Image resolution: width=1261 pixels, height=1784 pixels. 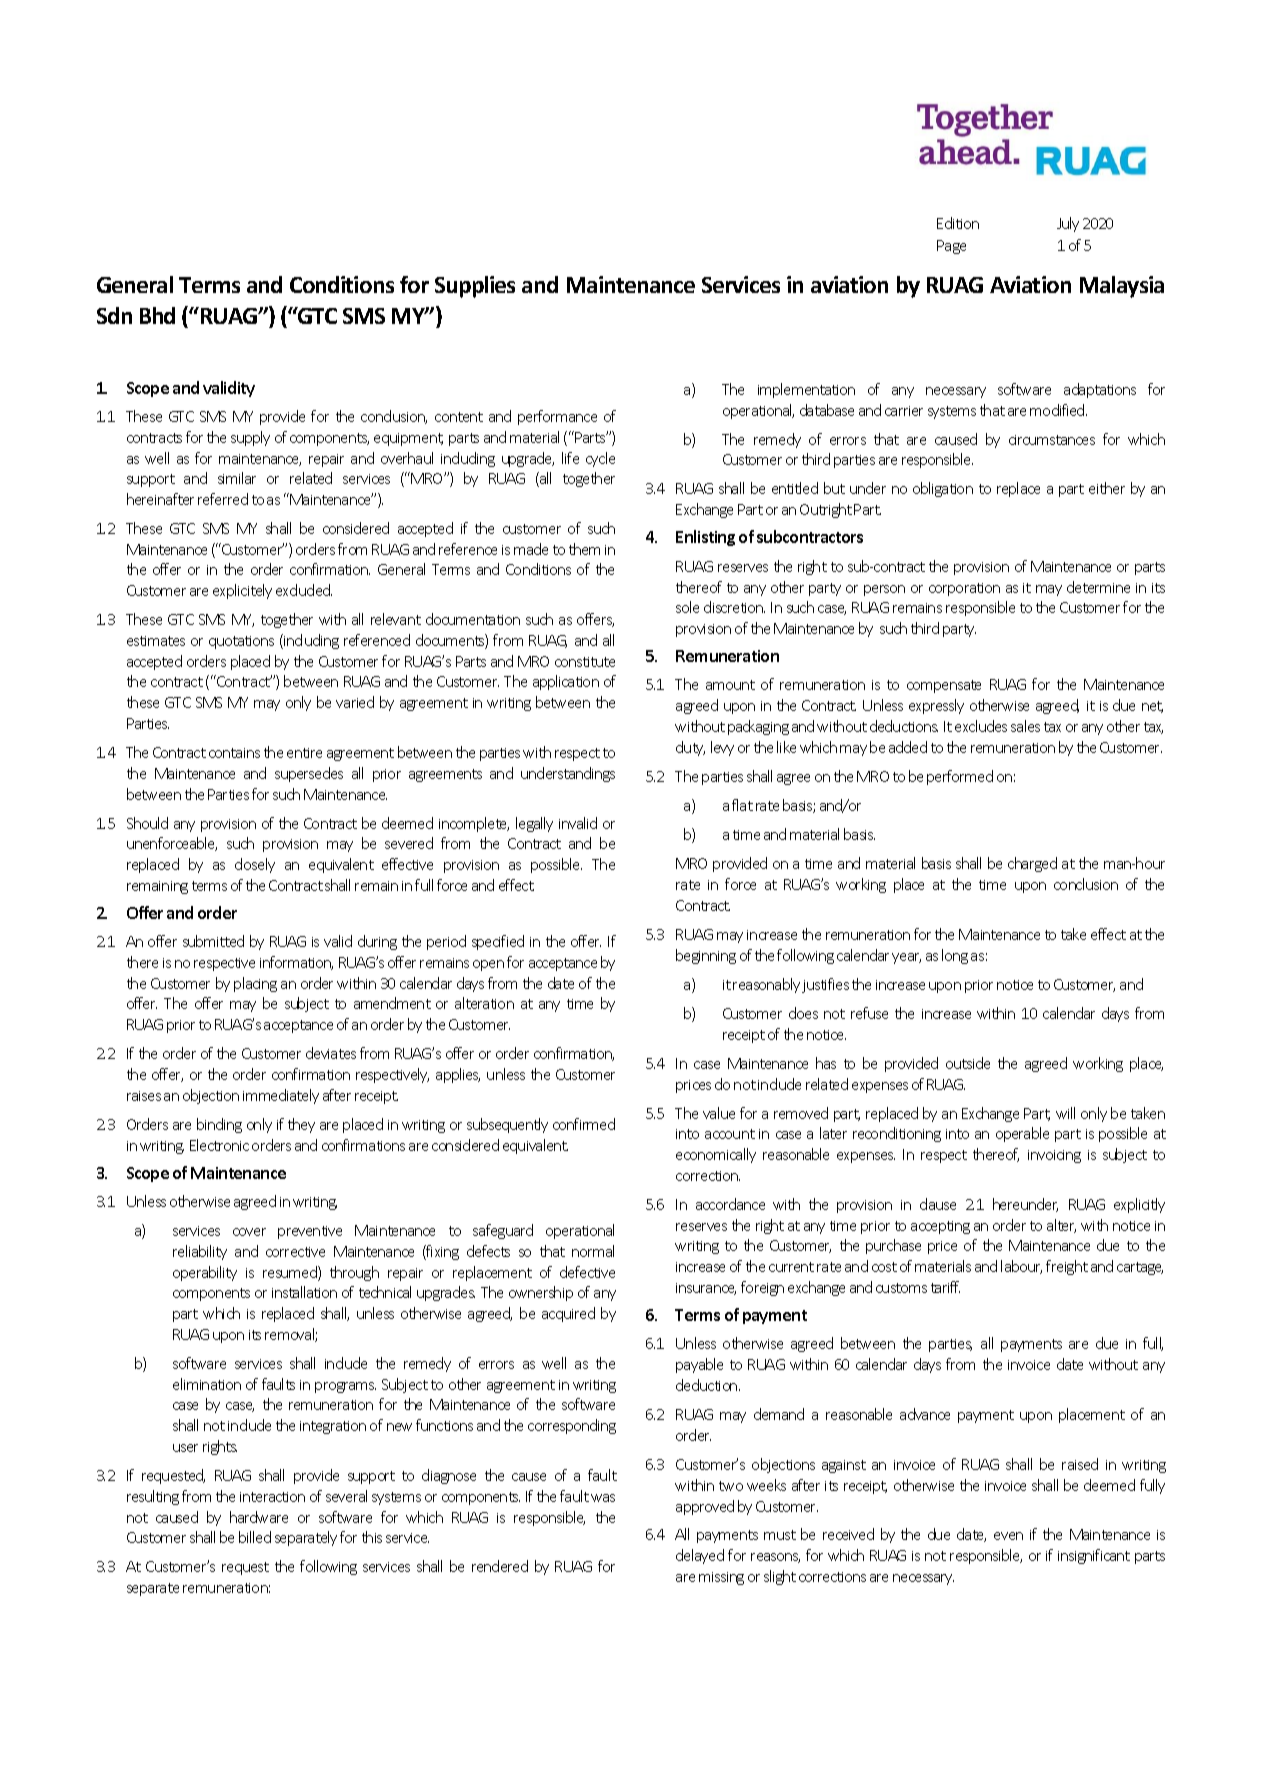 I want to click on Bhd, so click(x=157, y=315).
